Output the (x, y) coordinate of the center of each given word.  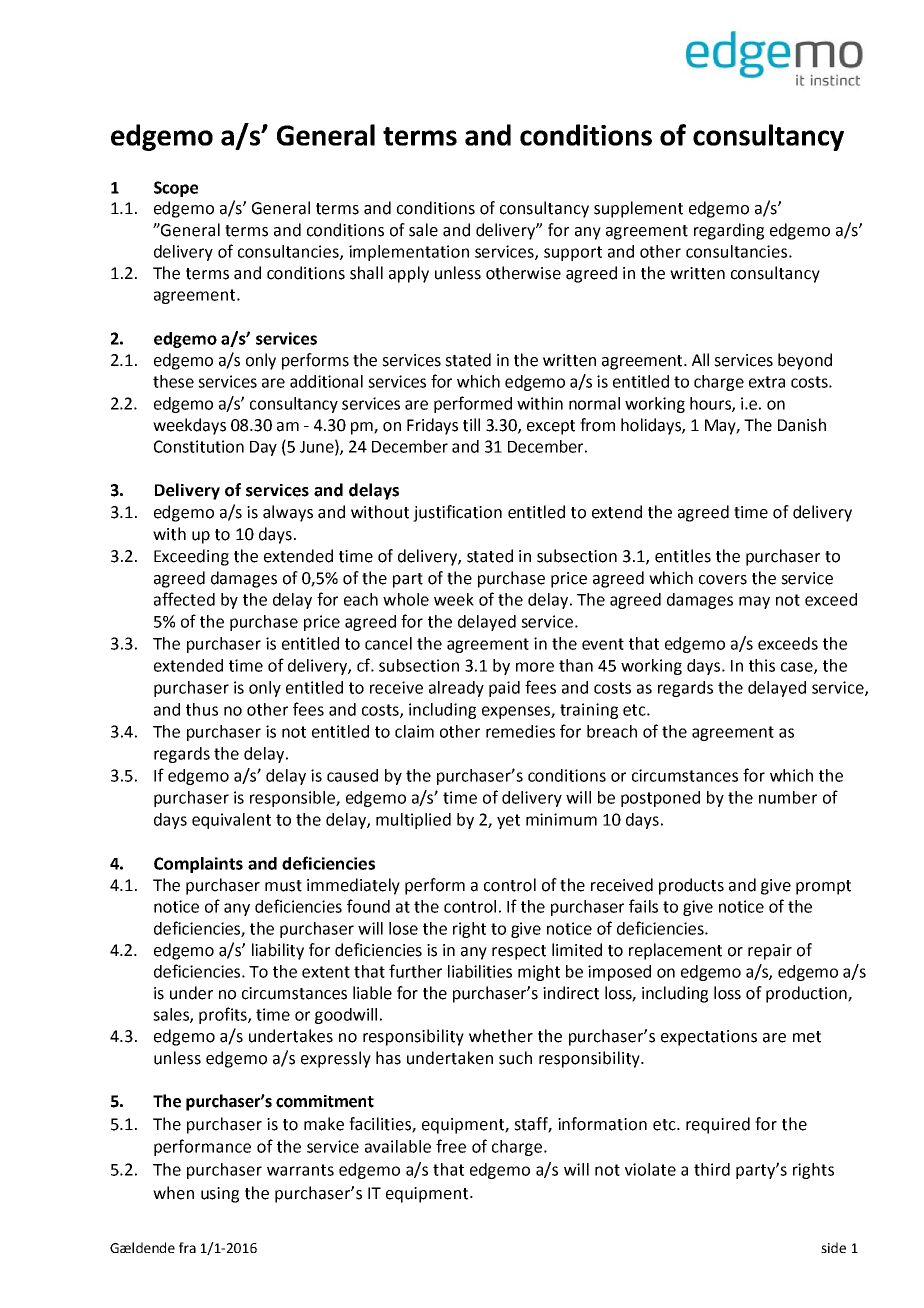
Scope (176, 189)
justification (457, 513)
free (451, 1146)
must (283, 886)
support (573, 253)
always (288, 513)
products (691, 886)
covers (723, 580)
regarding (729, 231)
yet (508, 821)
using (220, 1195)
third (712, 1169)
